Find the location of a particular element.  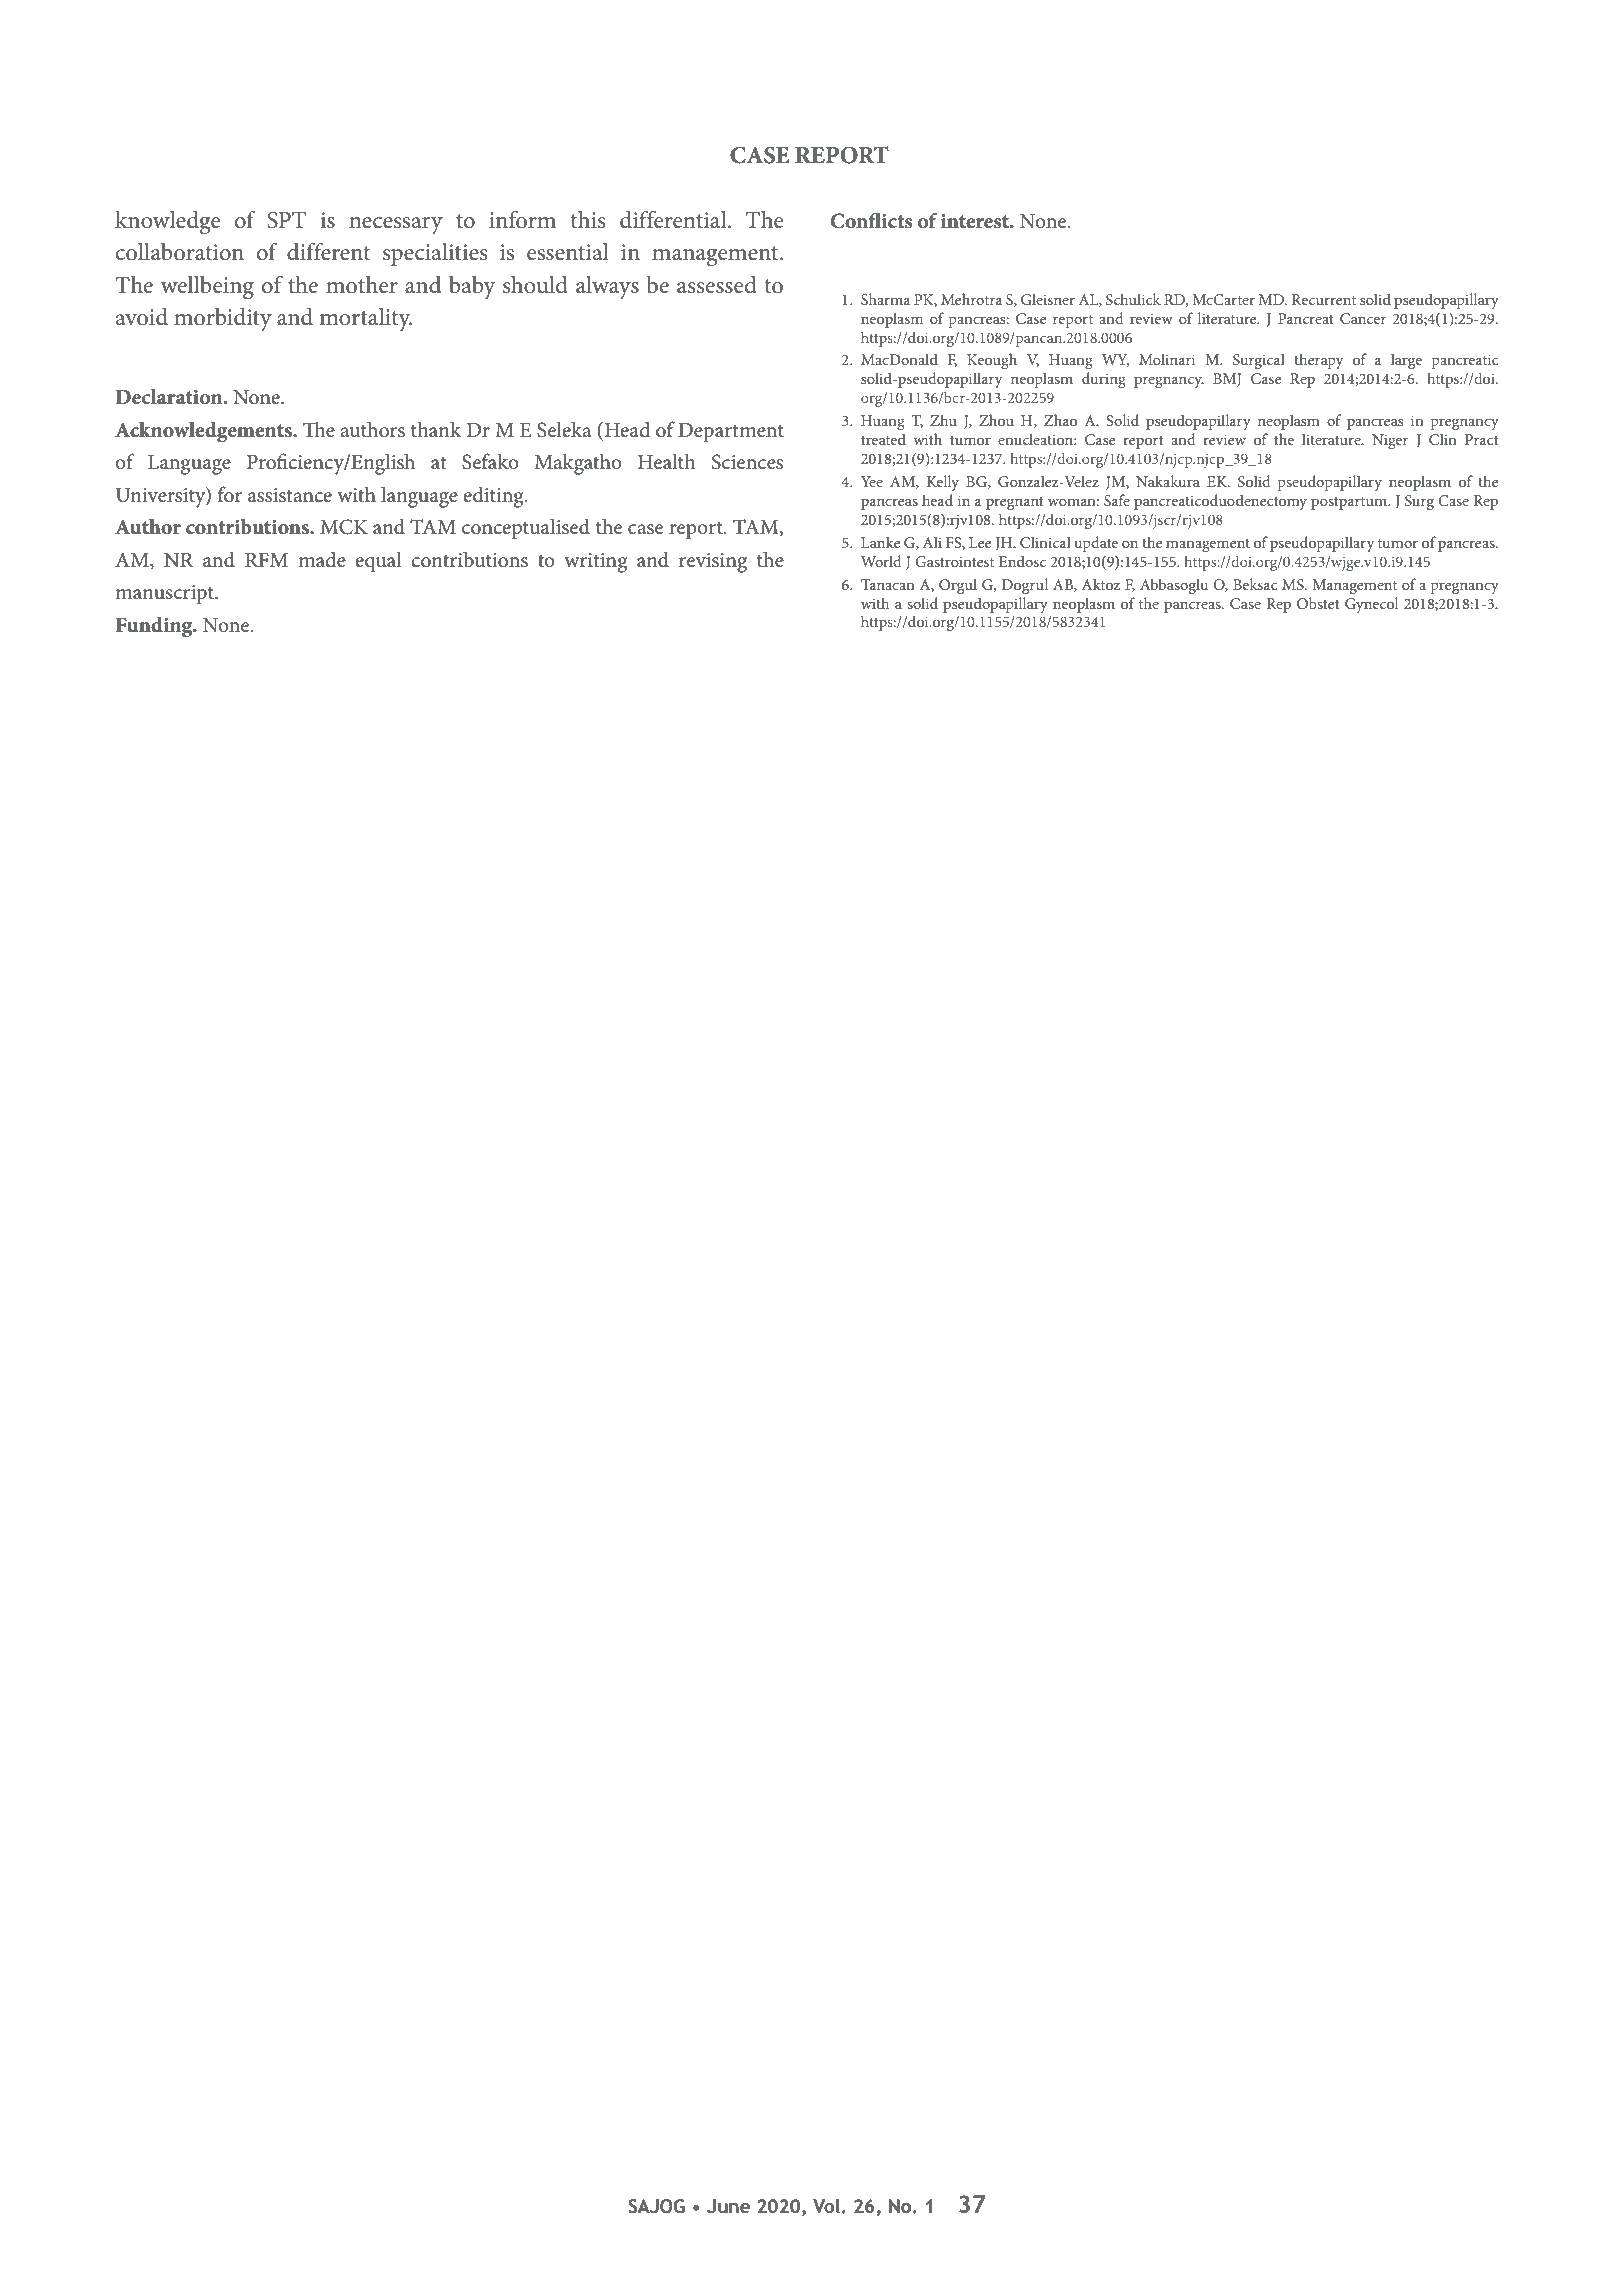

Funding is located at coordinates (155, 627).
